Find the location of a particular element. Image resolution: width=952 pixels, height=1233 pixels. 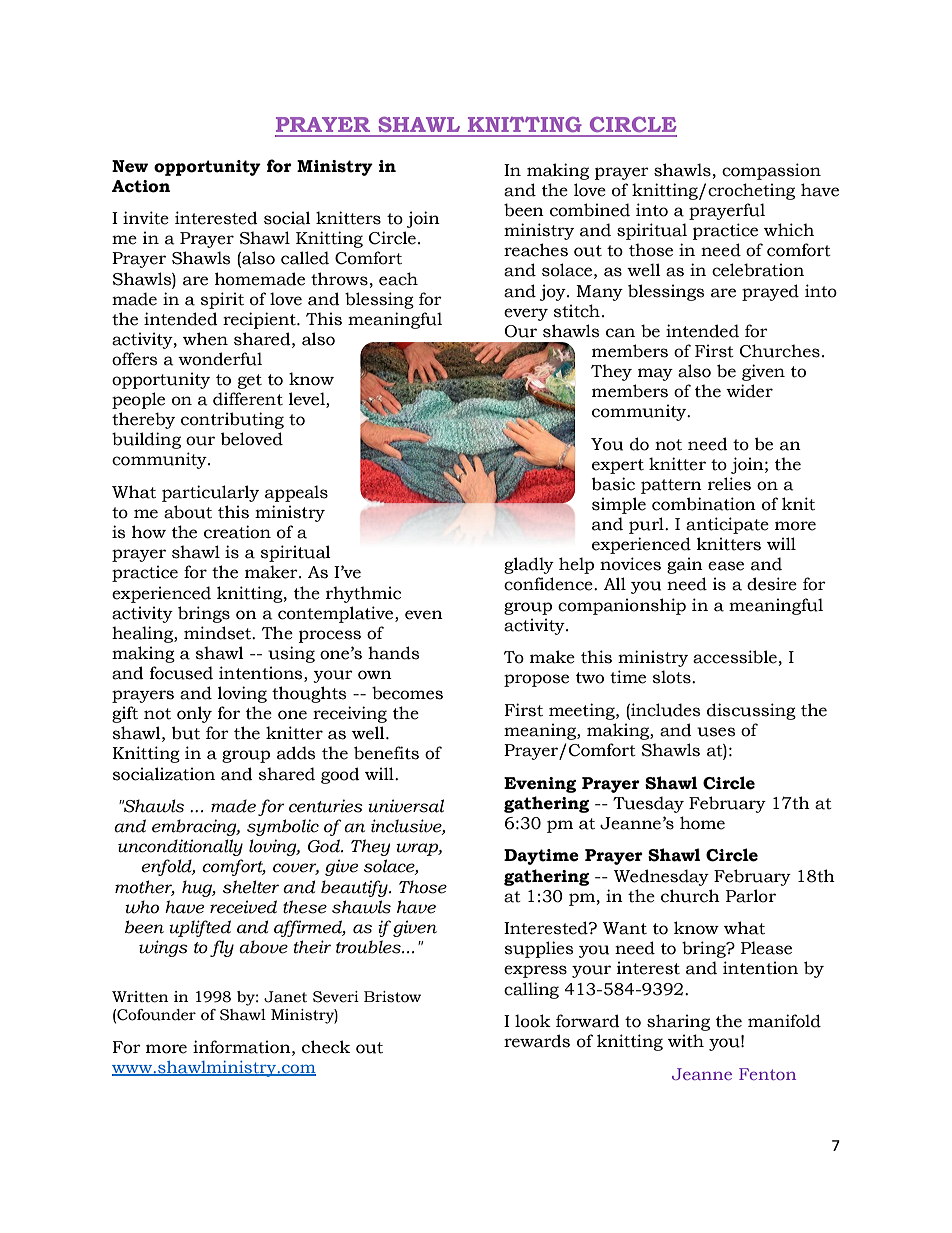

mindset is located at coordinates (219, 633).
